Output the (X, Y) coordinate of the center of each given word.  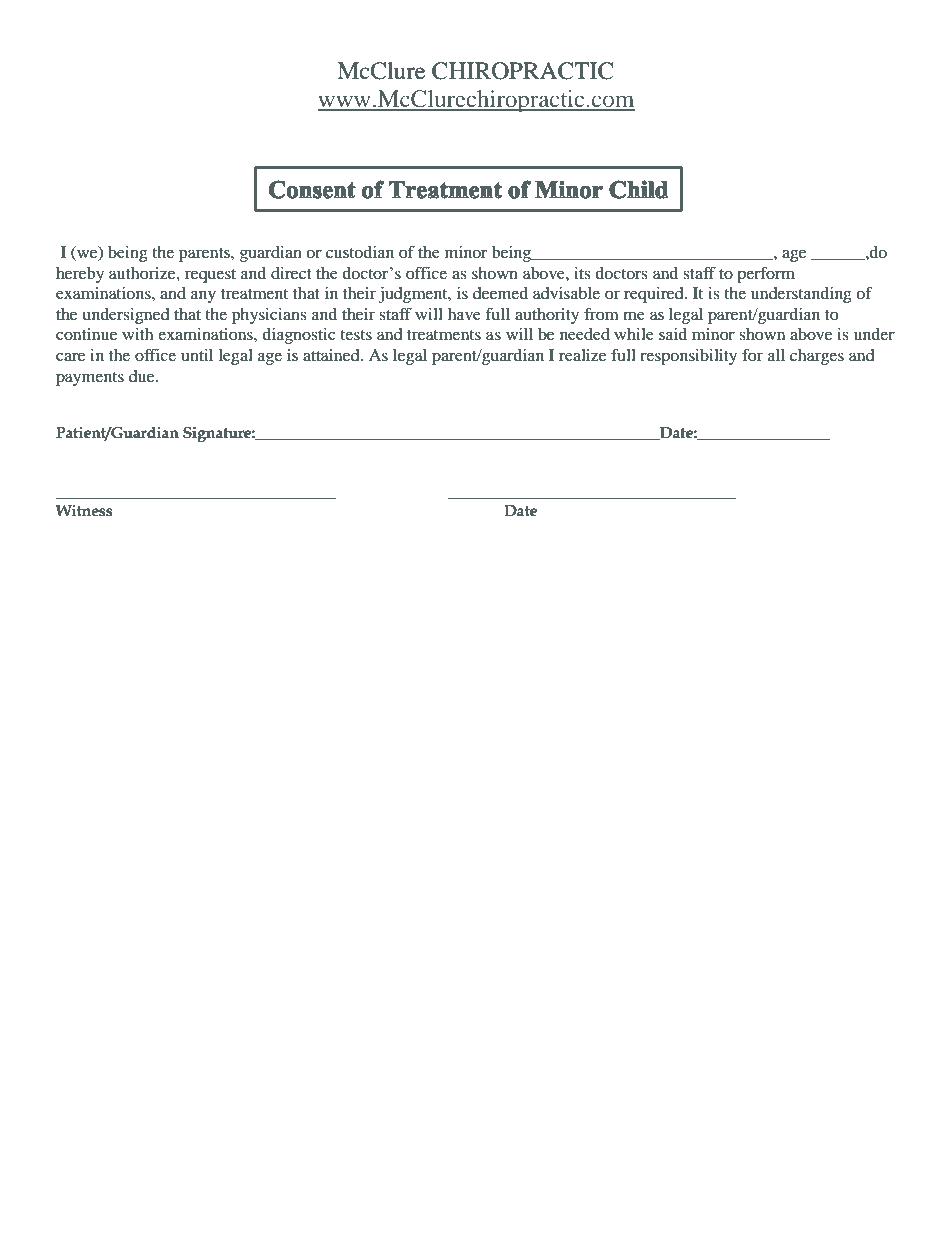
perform (766, 274)
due (143, 376)
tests (356, 335)
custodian (360, 252)
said (673, 334)
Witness (84, 511)
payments (90, 379)
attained (332, 355)
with (137, 334)
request (210, 276)
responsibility (688, 357)
